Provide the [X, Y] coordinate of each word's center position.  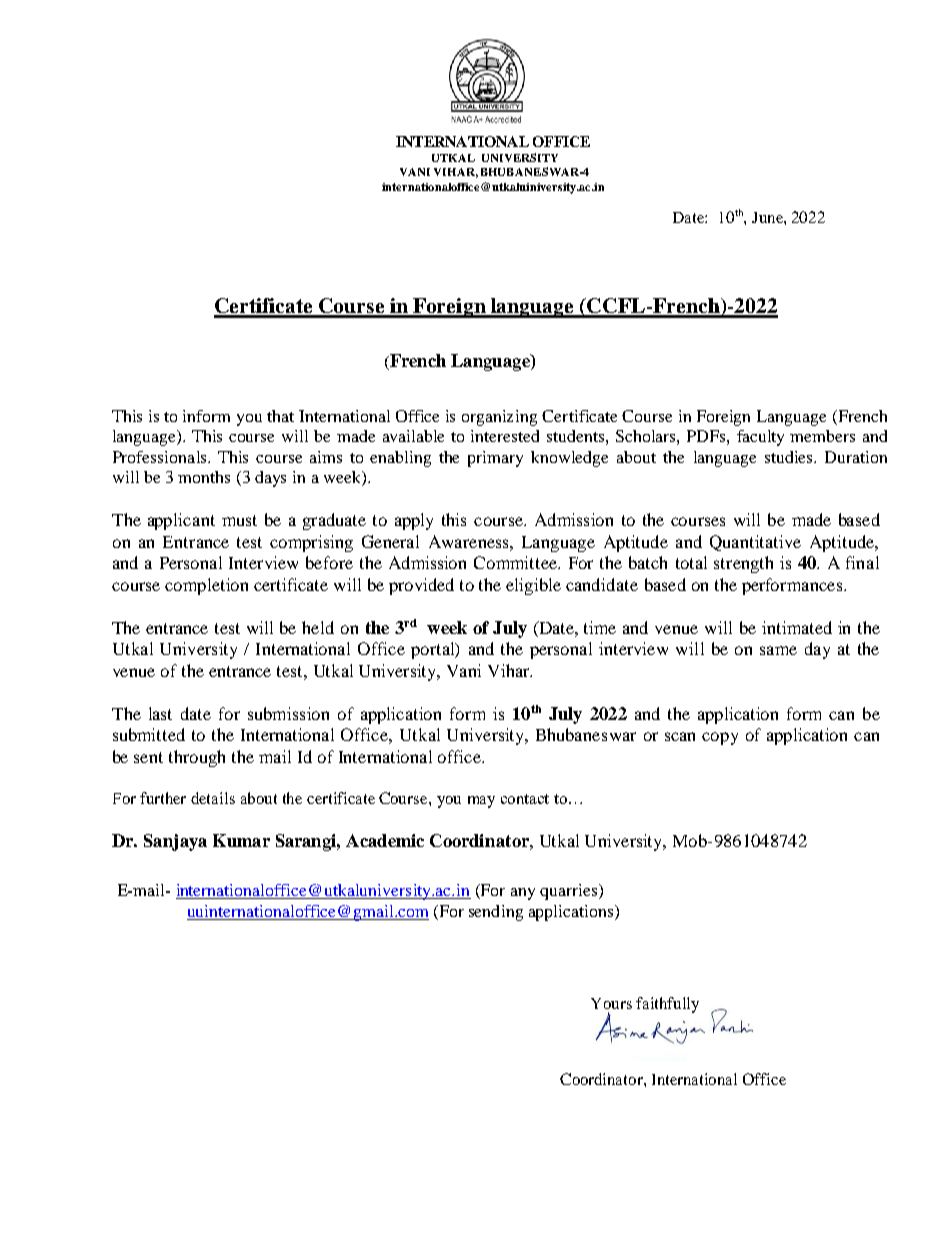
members [822, 436]
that [280, 416]
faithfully [667, 1005]
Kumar [241, 840]
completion [206, 586]
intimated [797, 627]
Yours [611, 1003]
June [768, 217]
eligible [533, 586]
